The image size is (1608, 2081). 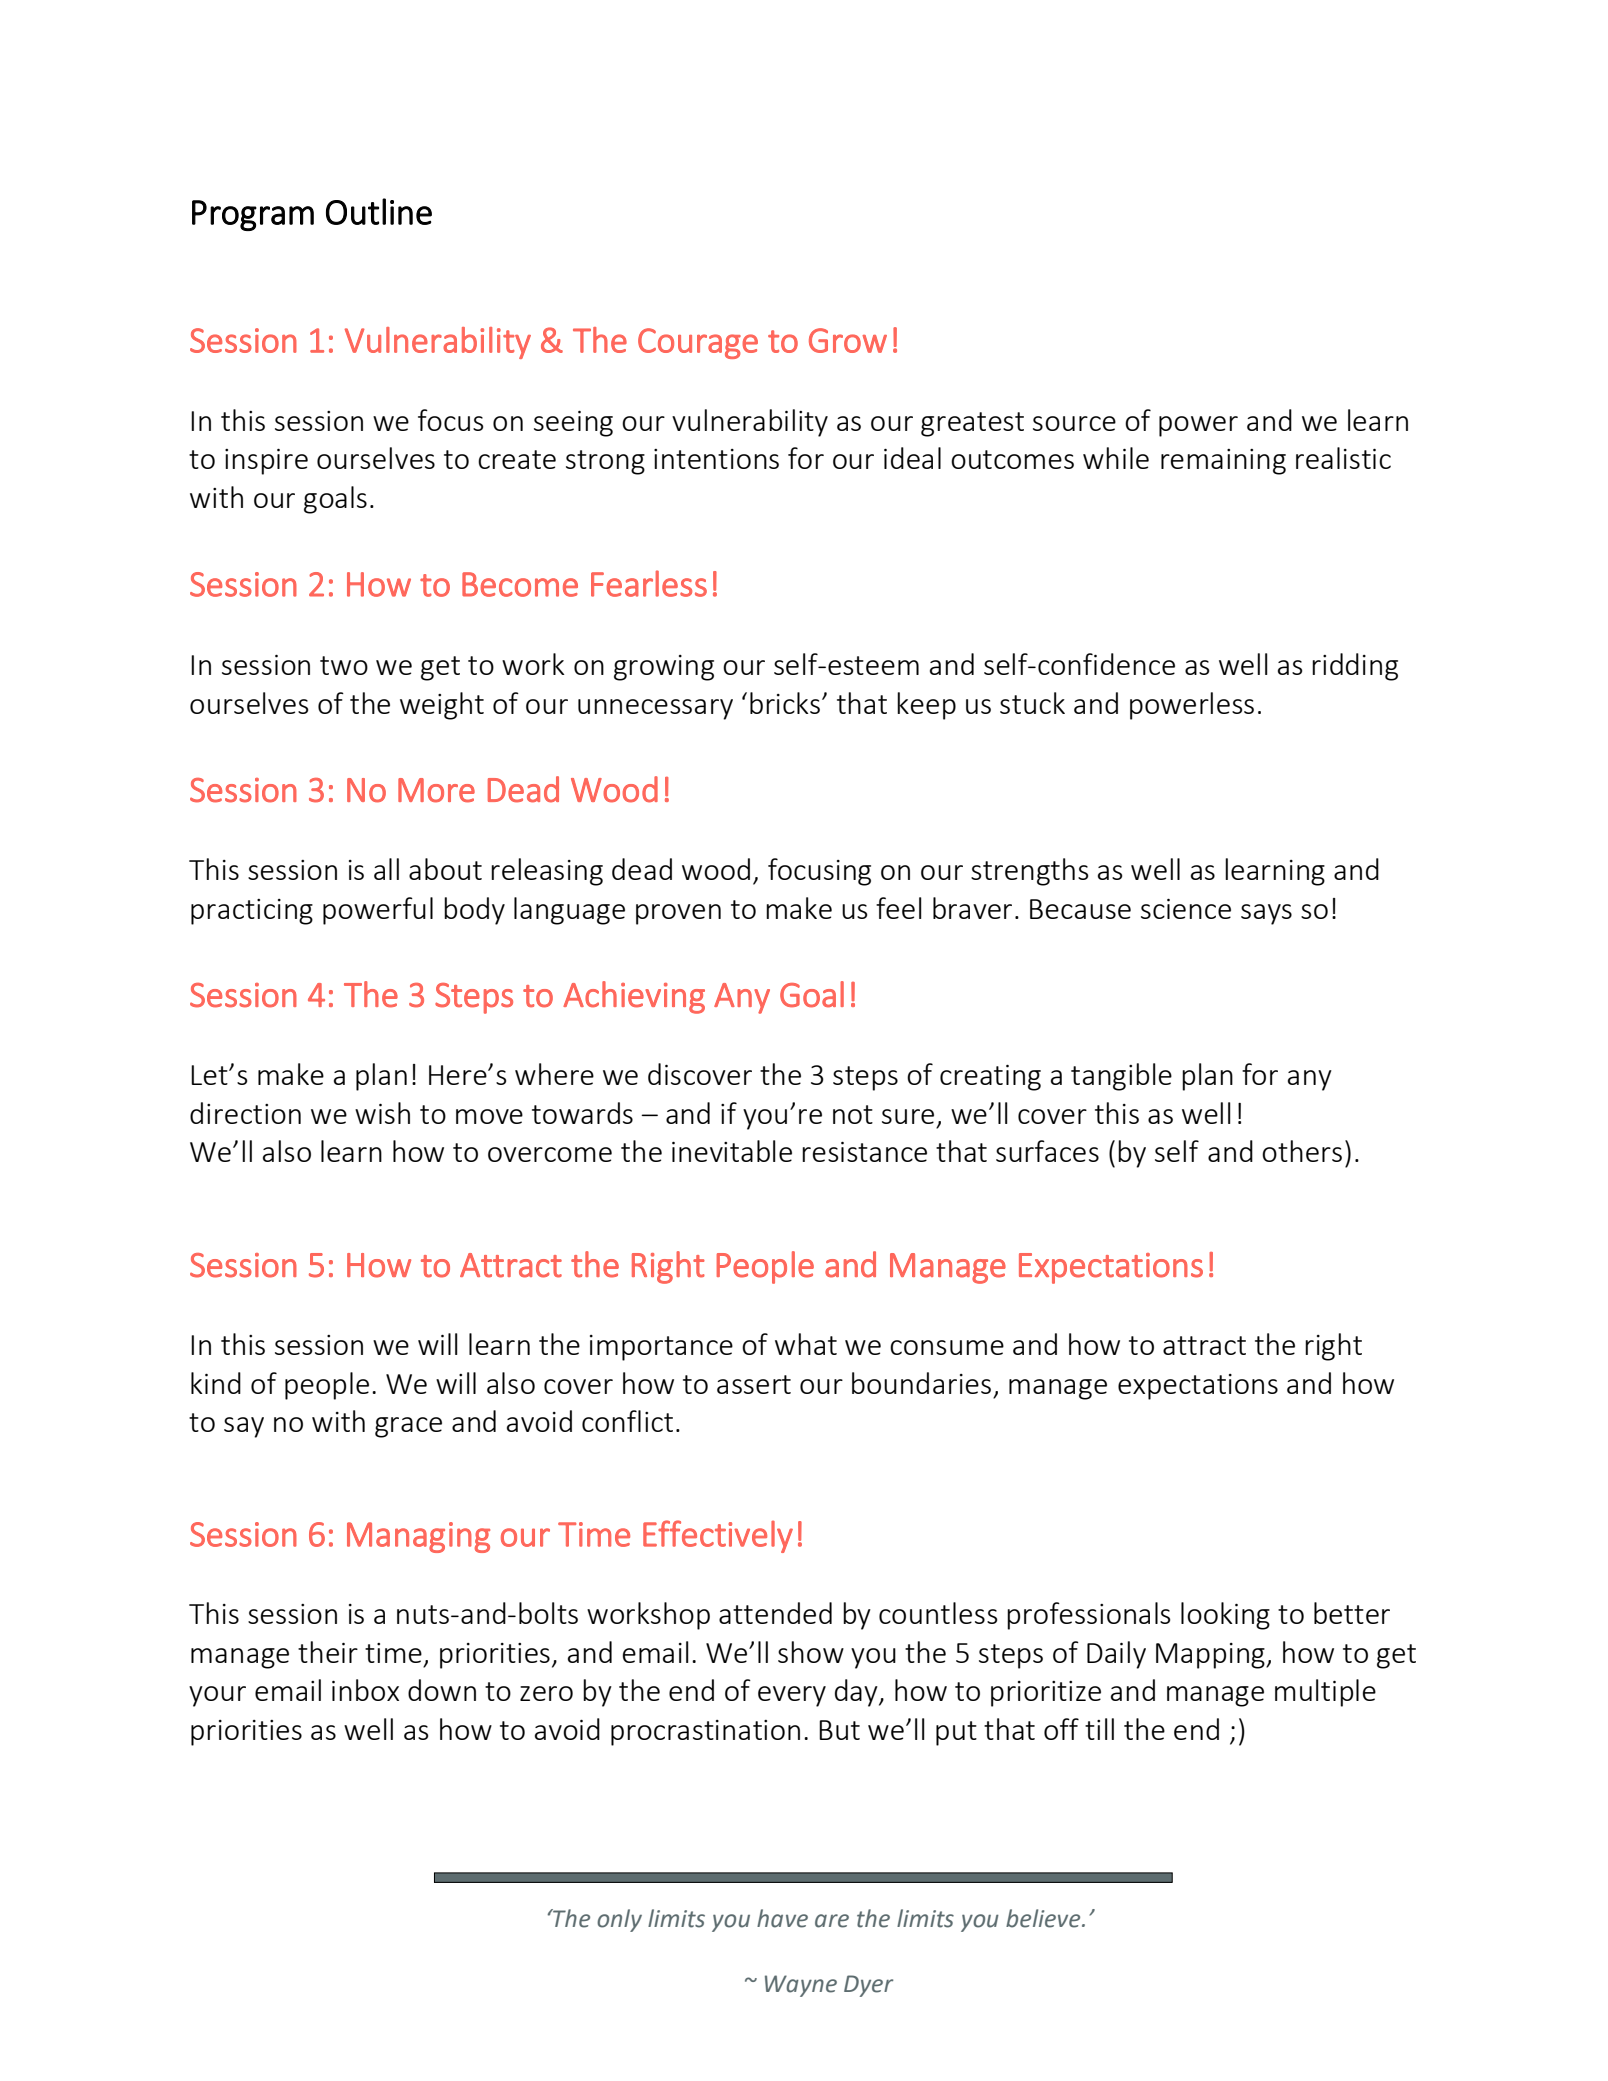 What do you see at coordinates (853, 1114) in the image?
I see `not` at bounding box center [853, 1114].
